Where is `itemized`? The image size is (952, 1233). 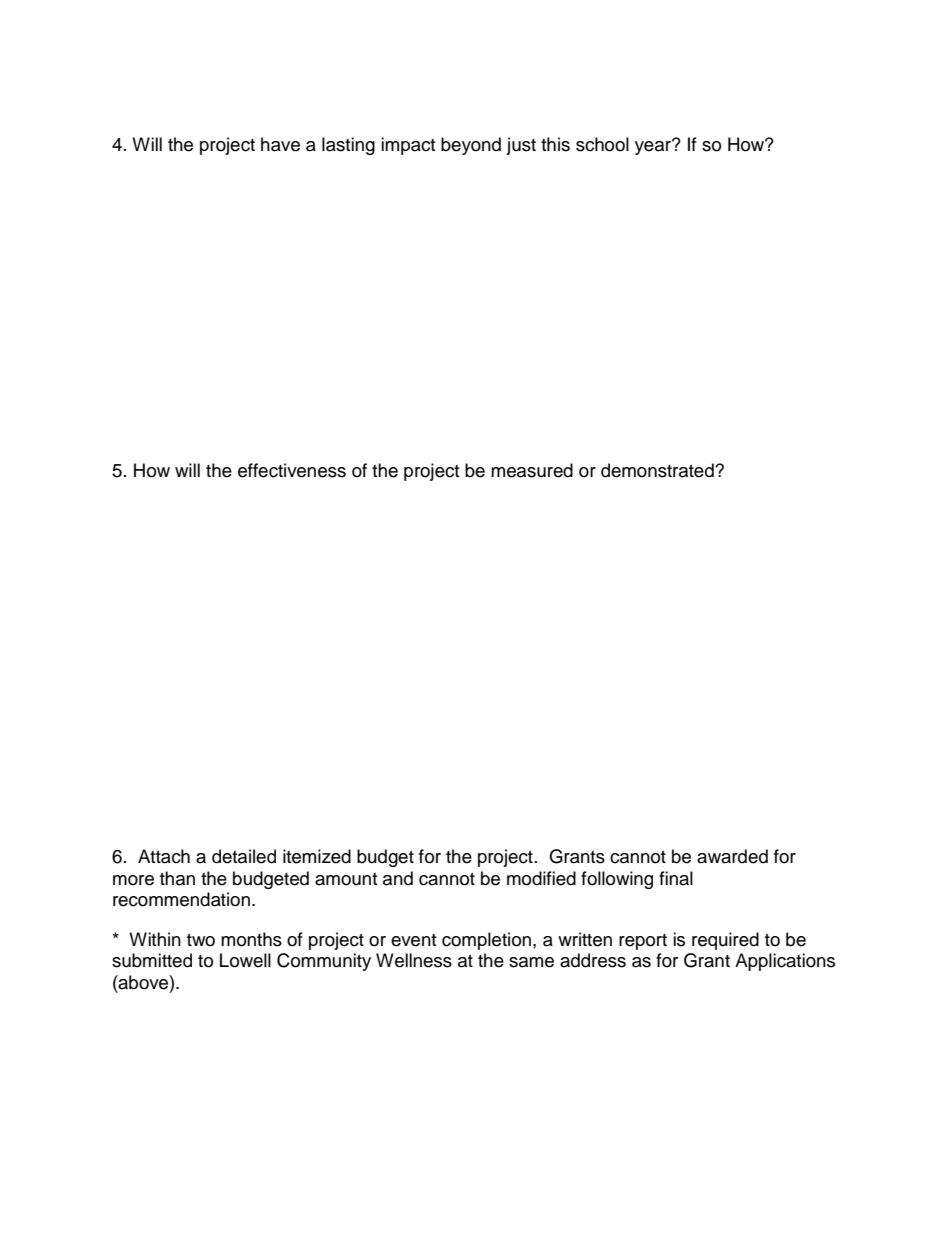 itemized is located at coordinates (317, 856).
